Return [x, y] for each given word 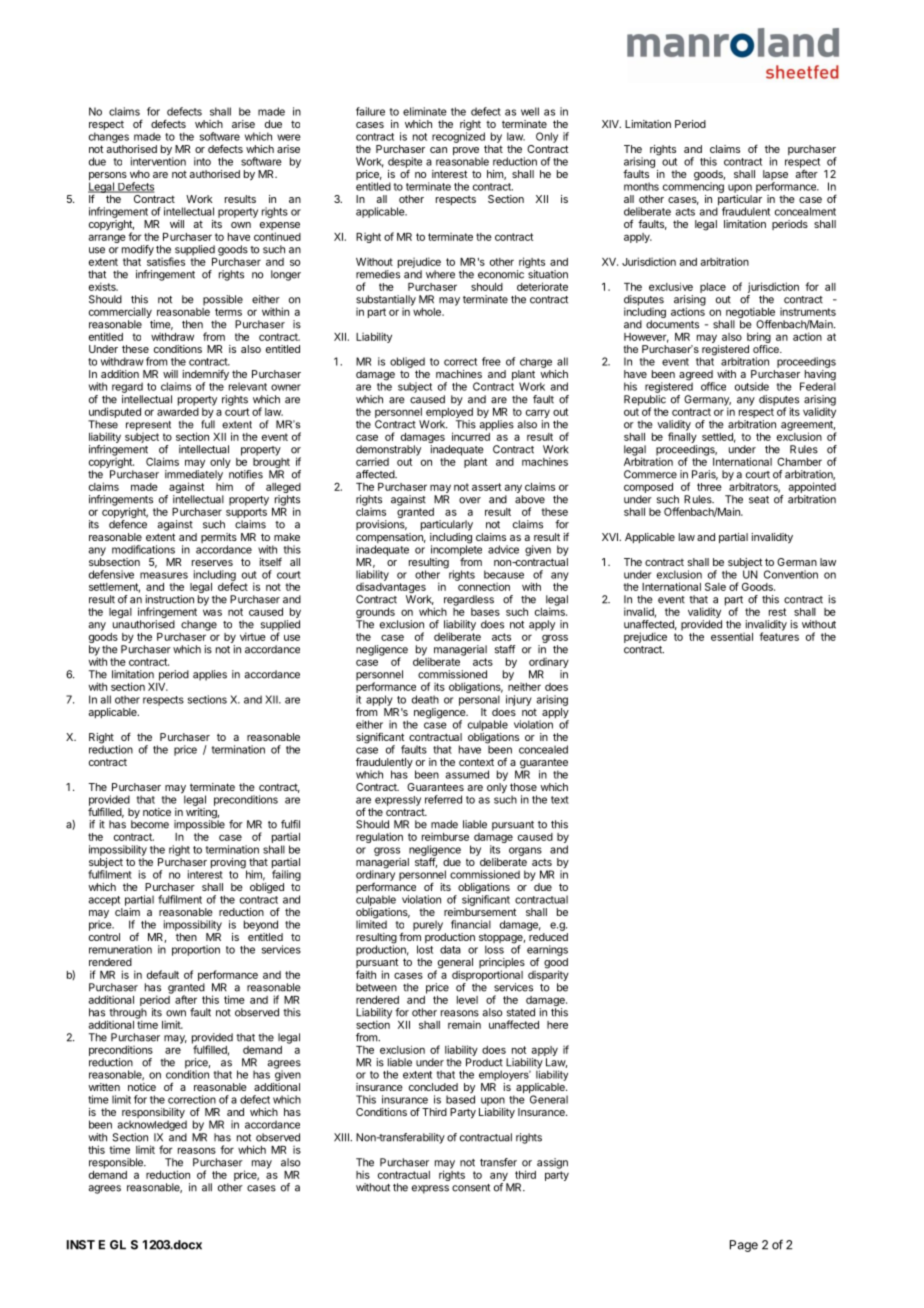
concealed [543, 749]
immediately [194, 476]
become [150, 823]
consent [471, 1188]
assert [486, 487]
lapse [775, 176]
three [709, 487]
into [202, 161]
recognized [458, 136]
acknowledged [152, 1124]
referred [443, 799]
